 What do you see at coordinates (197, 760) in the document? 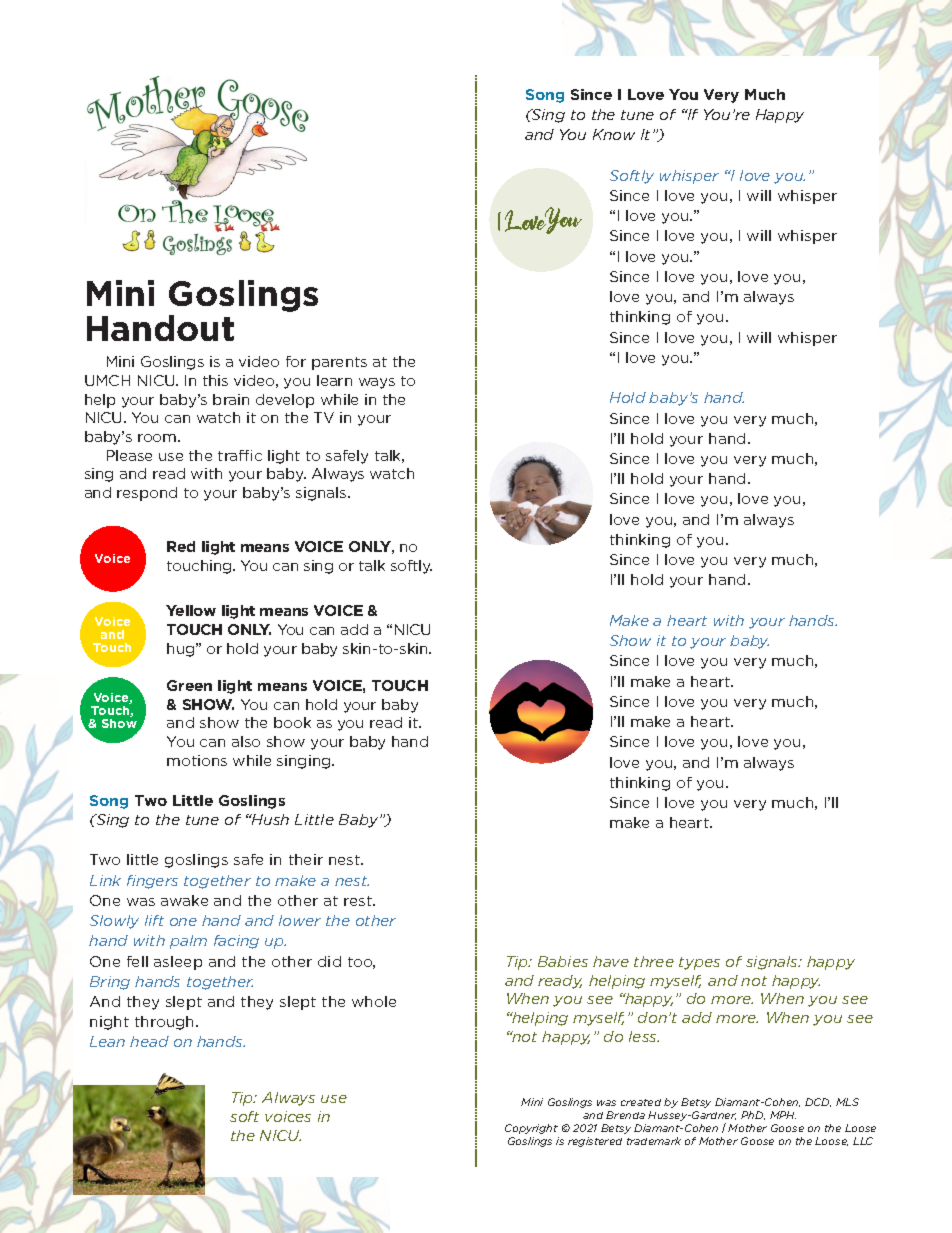
I see `motions` at bounding box center [197, 760].
